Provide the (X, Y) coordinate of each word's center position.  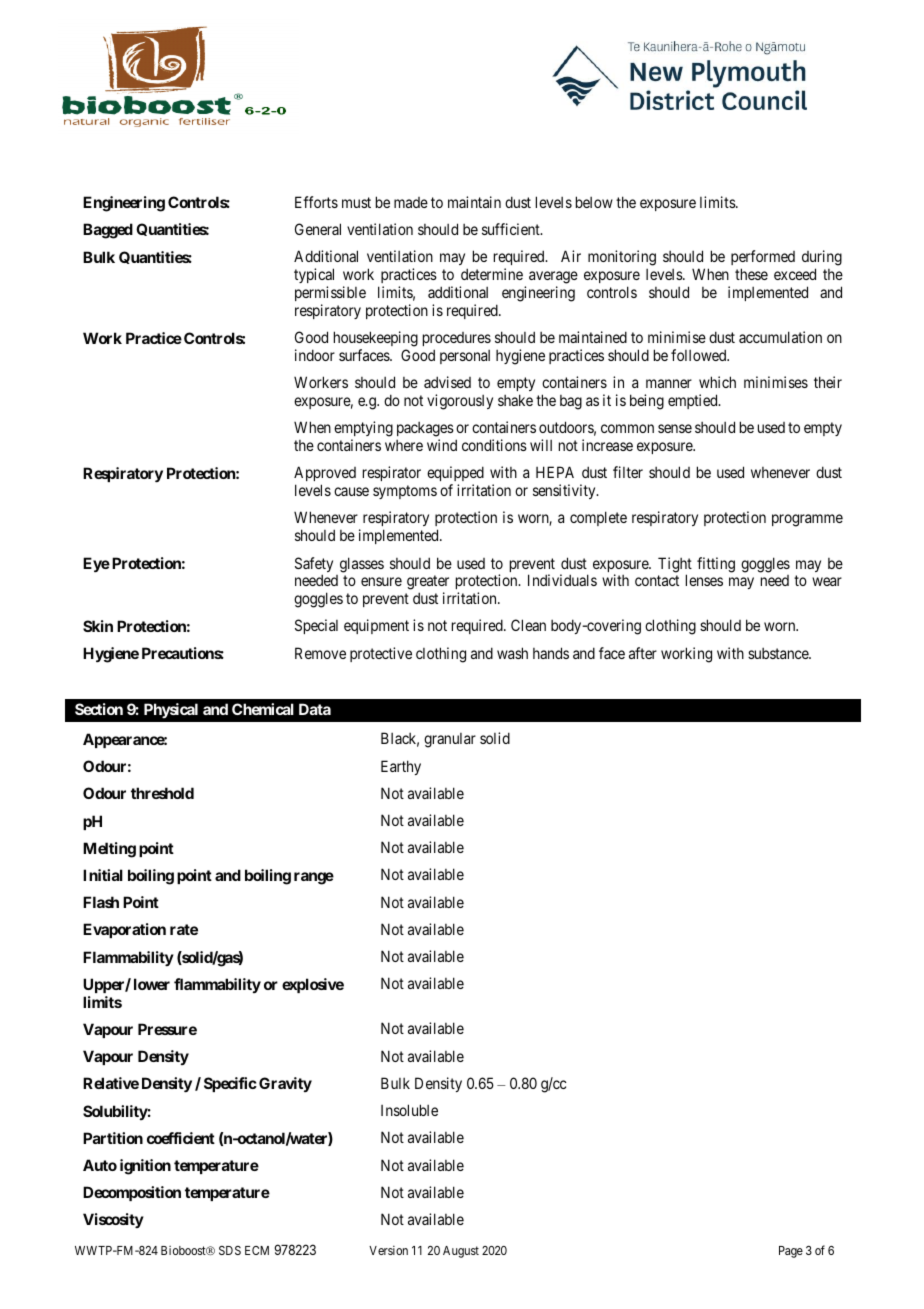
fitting (716, 565)
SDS (230, 1250)
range (314, 878)
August (461, 1252)
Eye (96, 564)
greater (428, 584)
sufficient (512, 229)
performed (763, 259)
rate (184, 929)
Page (791, 1252)
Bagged (108, 231)
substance (779, 653)
